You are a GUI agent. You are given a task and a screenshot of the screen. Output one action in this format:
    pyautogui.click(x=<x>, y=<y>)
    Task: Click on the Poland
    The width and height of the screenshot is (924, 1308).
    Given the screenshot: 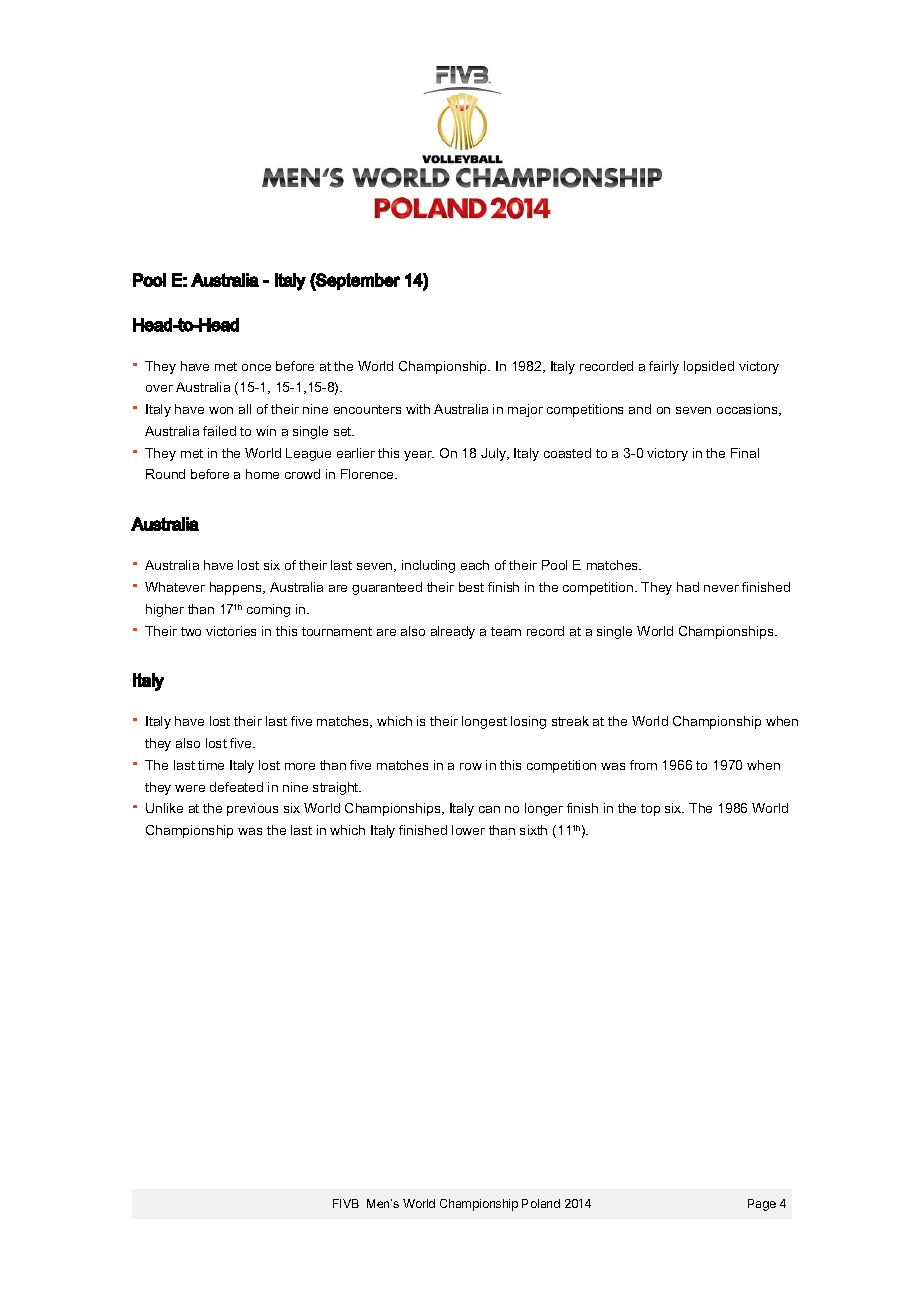 What is the action you would take?
    pyautogui.click(x=541, y=1203)
